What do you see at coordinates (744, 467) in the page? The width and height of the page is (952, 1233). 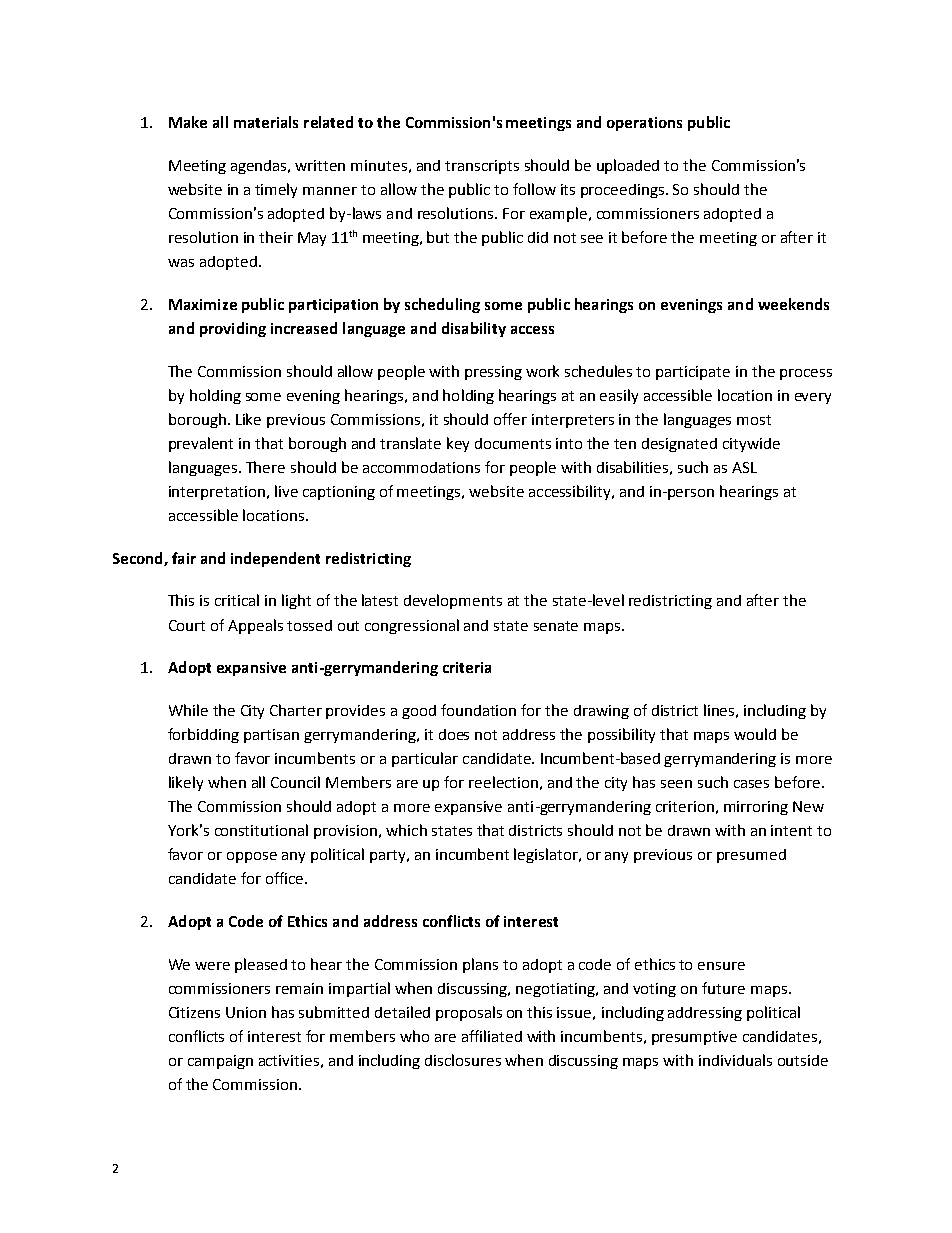 I see `ASL` at bounding box center [744, 467].
